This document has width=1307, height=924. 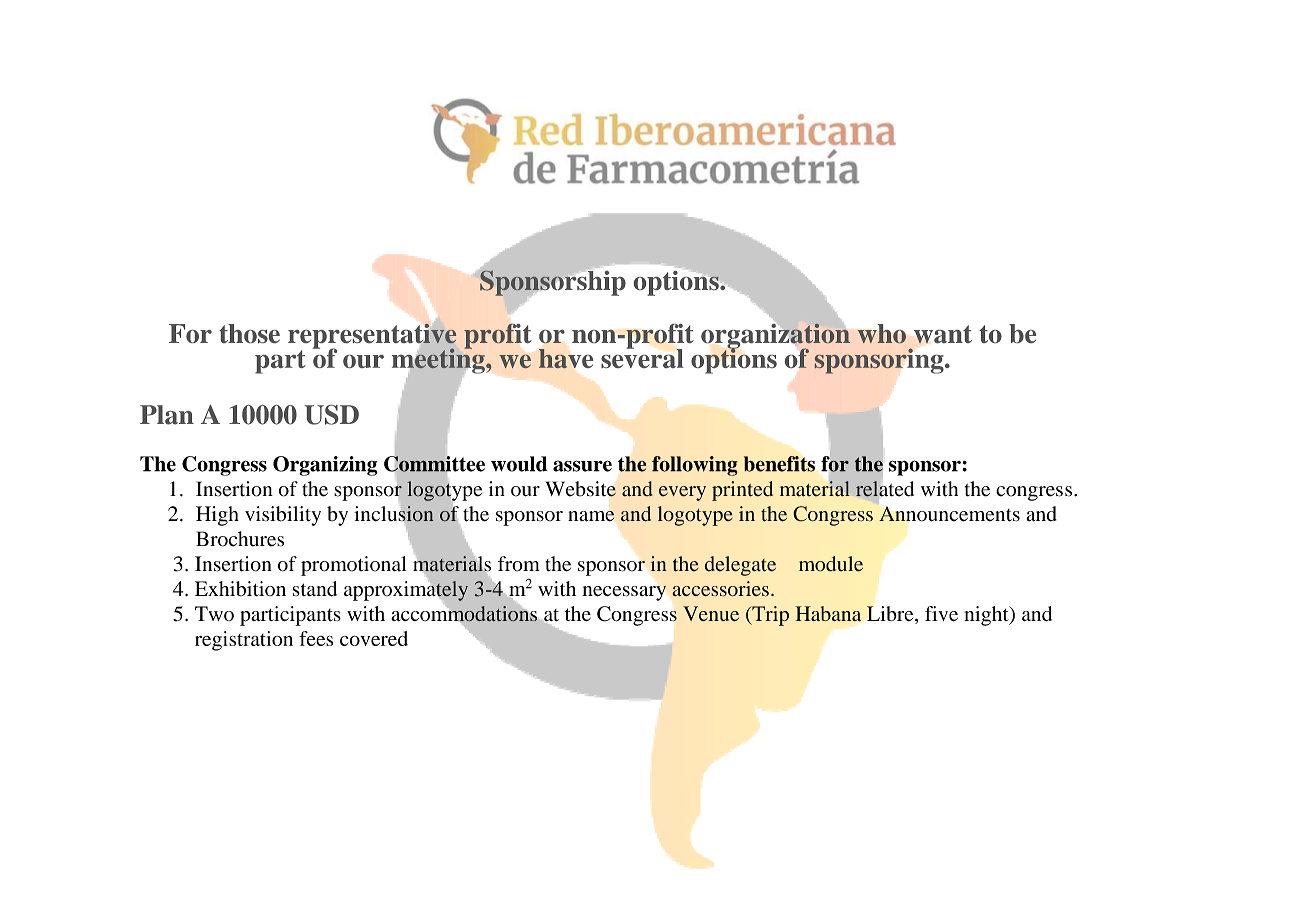 I want to click on Organizing, so click(x=325, y=466).
